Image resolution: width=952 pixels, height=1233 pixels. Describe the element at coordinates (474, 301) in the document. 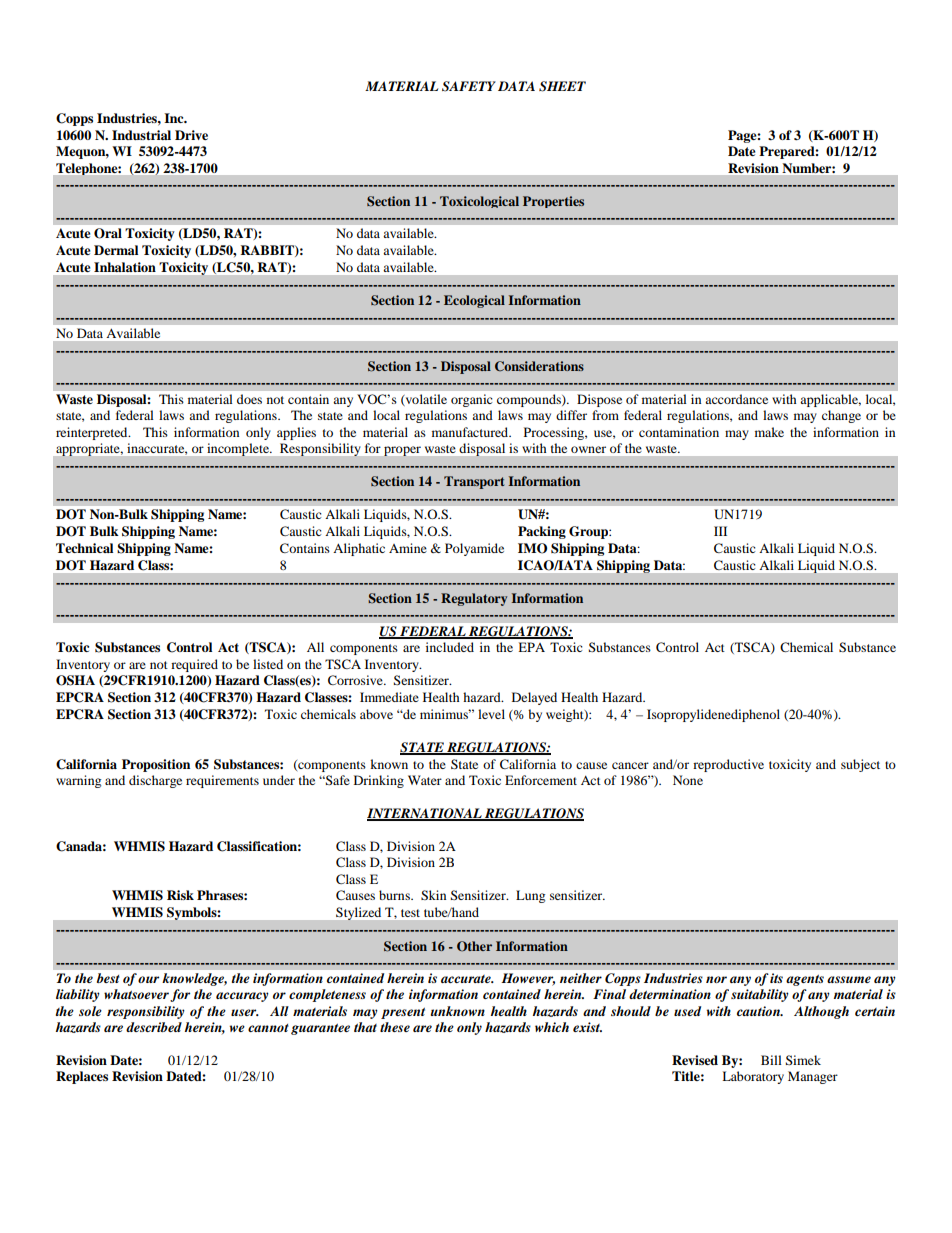

I see `Ecological` at that location.
